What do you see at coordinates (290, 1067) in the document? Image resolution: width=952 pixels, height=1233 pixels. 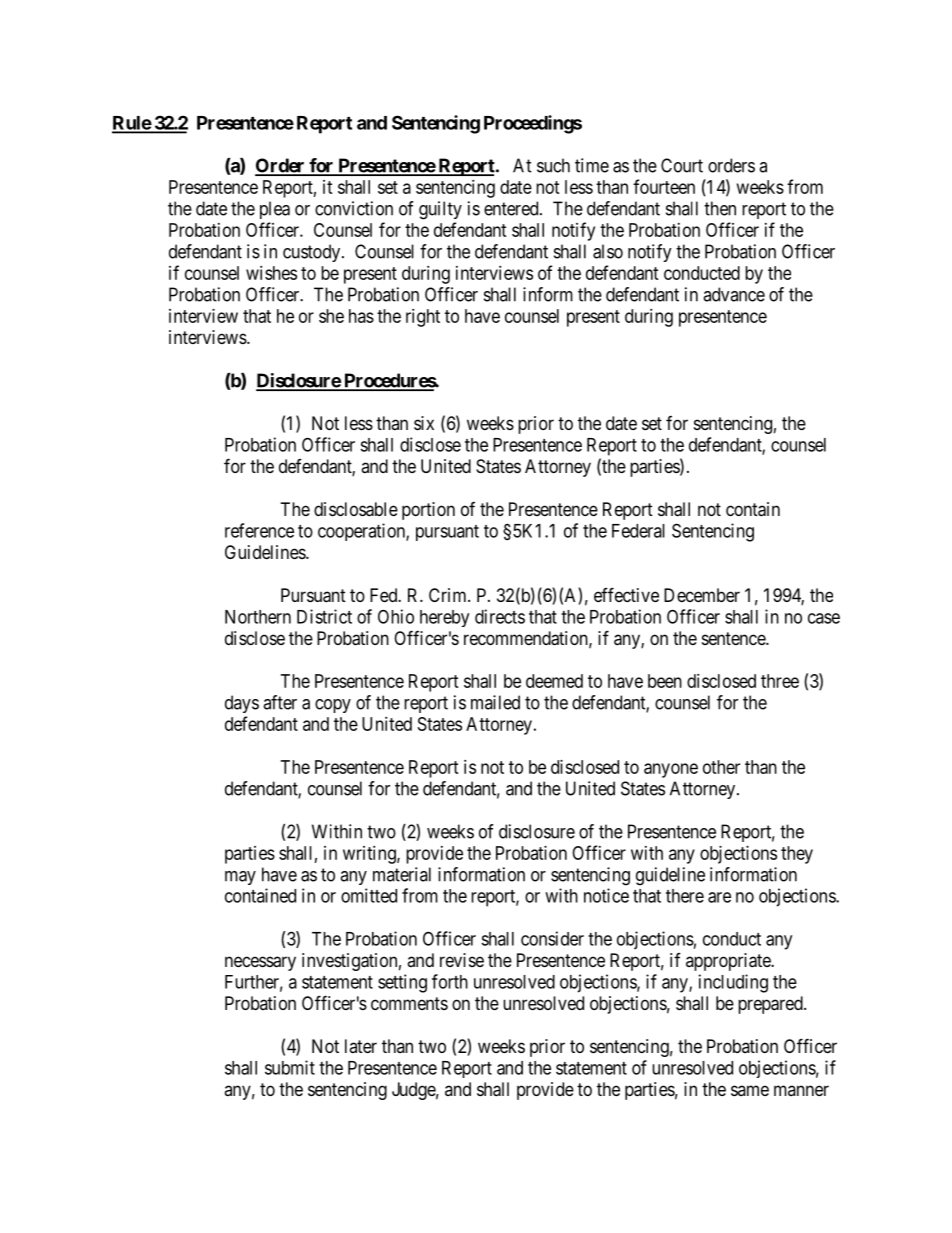 I see `submit` at bounding box center [290, 1067].
